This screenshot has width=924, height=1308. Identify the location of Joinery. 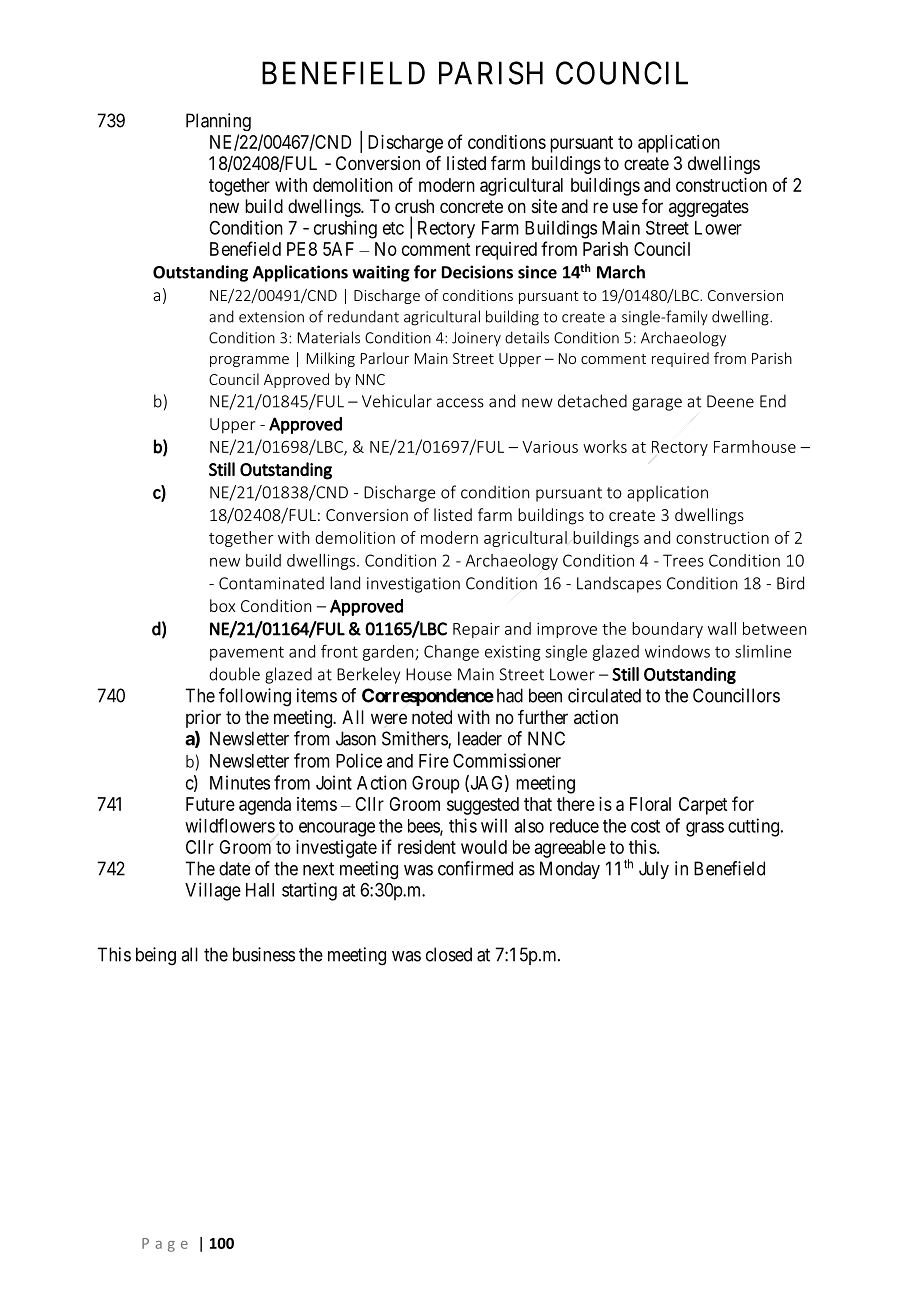
(476, 339).
